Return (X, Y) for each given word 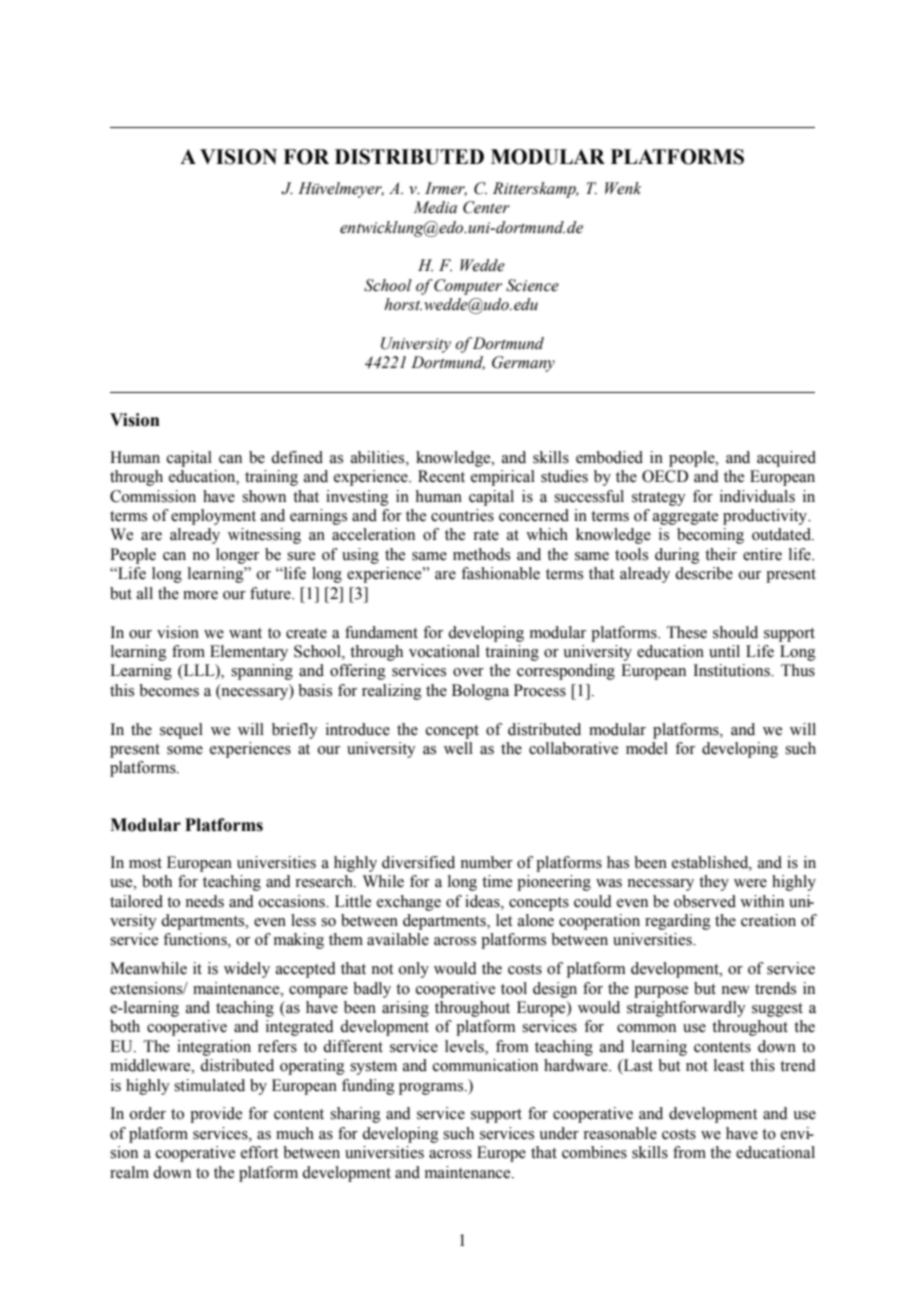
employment (213, 517)
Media (435, 207)
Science (532, 285)
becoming (710, 536)
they (714, 883)
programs (432, 1089)
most (145, 863)
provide (216, 1115)
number (486, 862)
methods (481, 554)
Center (486, 207)
